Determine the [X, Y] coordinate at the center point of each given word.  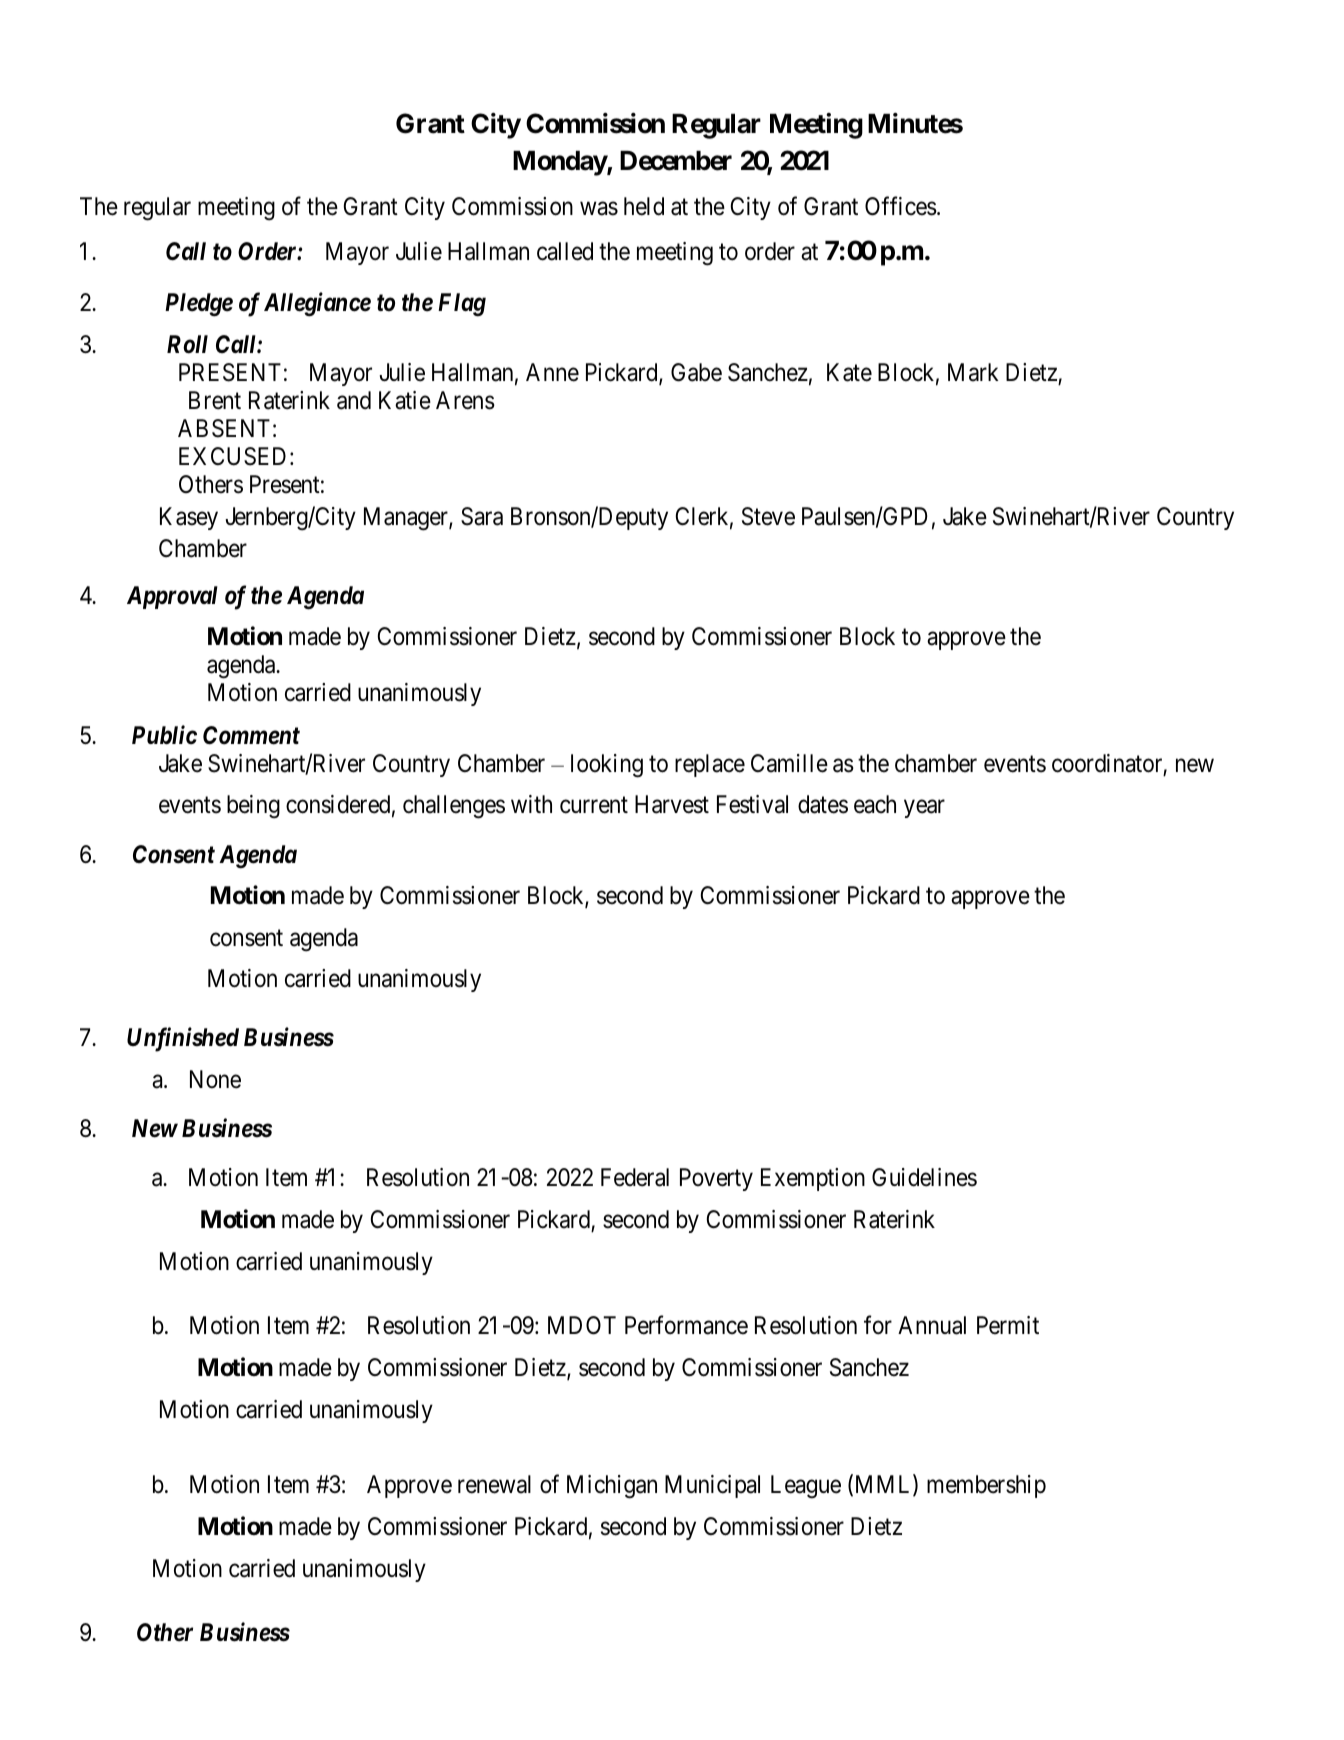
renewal [494, 1484]
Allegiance [317, 304]
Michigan [612, 1487]
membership [986, 1486]
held [644, 206]
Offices [901, 206]
